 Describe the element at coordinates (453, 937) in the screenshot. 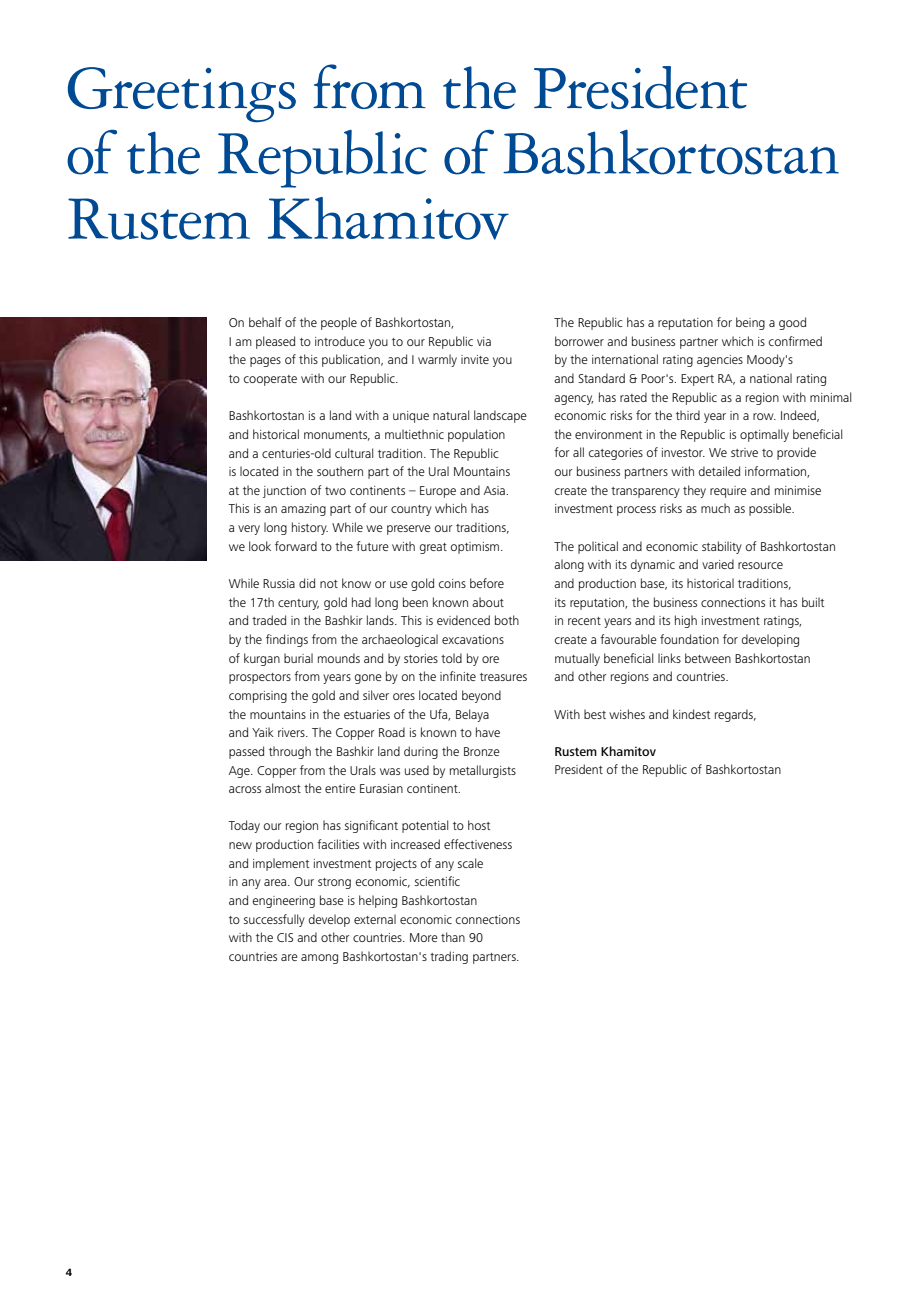

I see `than` at that location.
